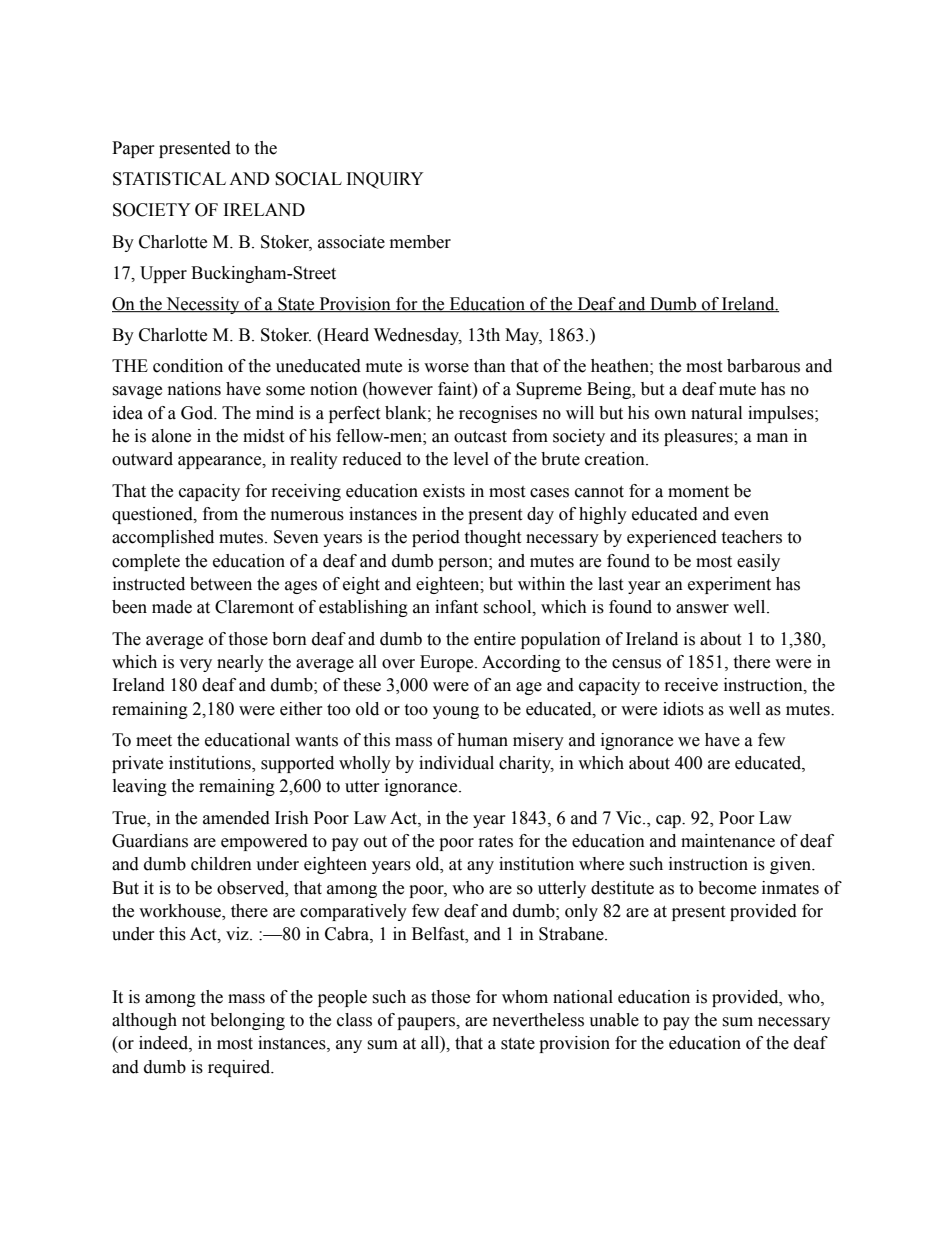  I want to click on belonging, so click(247, 1021).
